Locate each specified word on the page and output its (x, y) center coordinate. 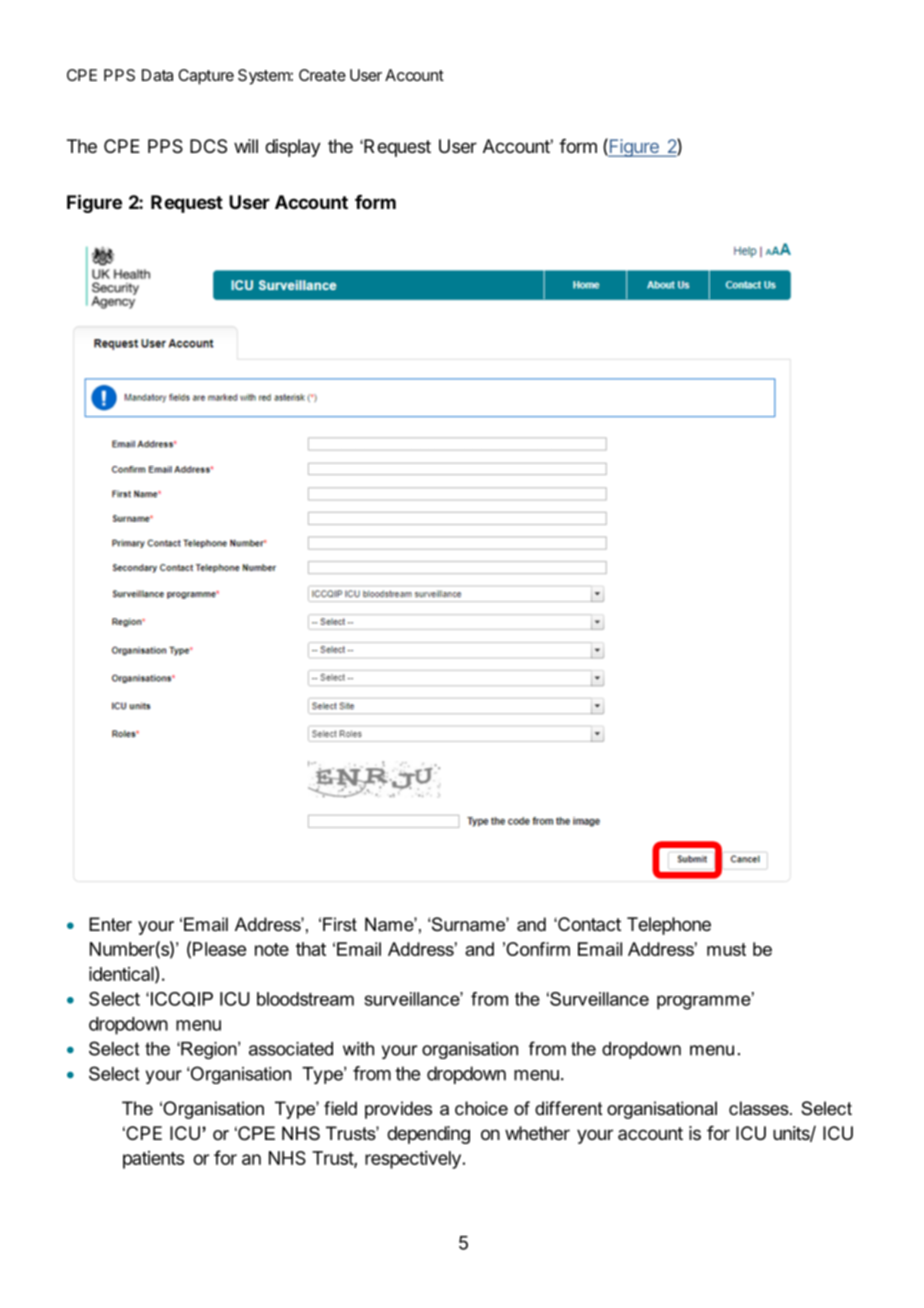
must (726, 949)
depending (428, 1135)
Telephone (669, 926)
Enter (110, 924)
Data (157, 75)
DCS (208, 146)
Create (322, 75)
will (246, 146)
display (293, 148)
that (311, 949)
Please (219, 949)
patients (153, 1160)
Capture (206, 77)
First (340, 924)
